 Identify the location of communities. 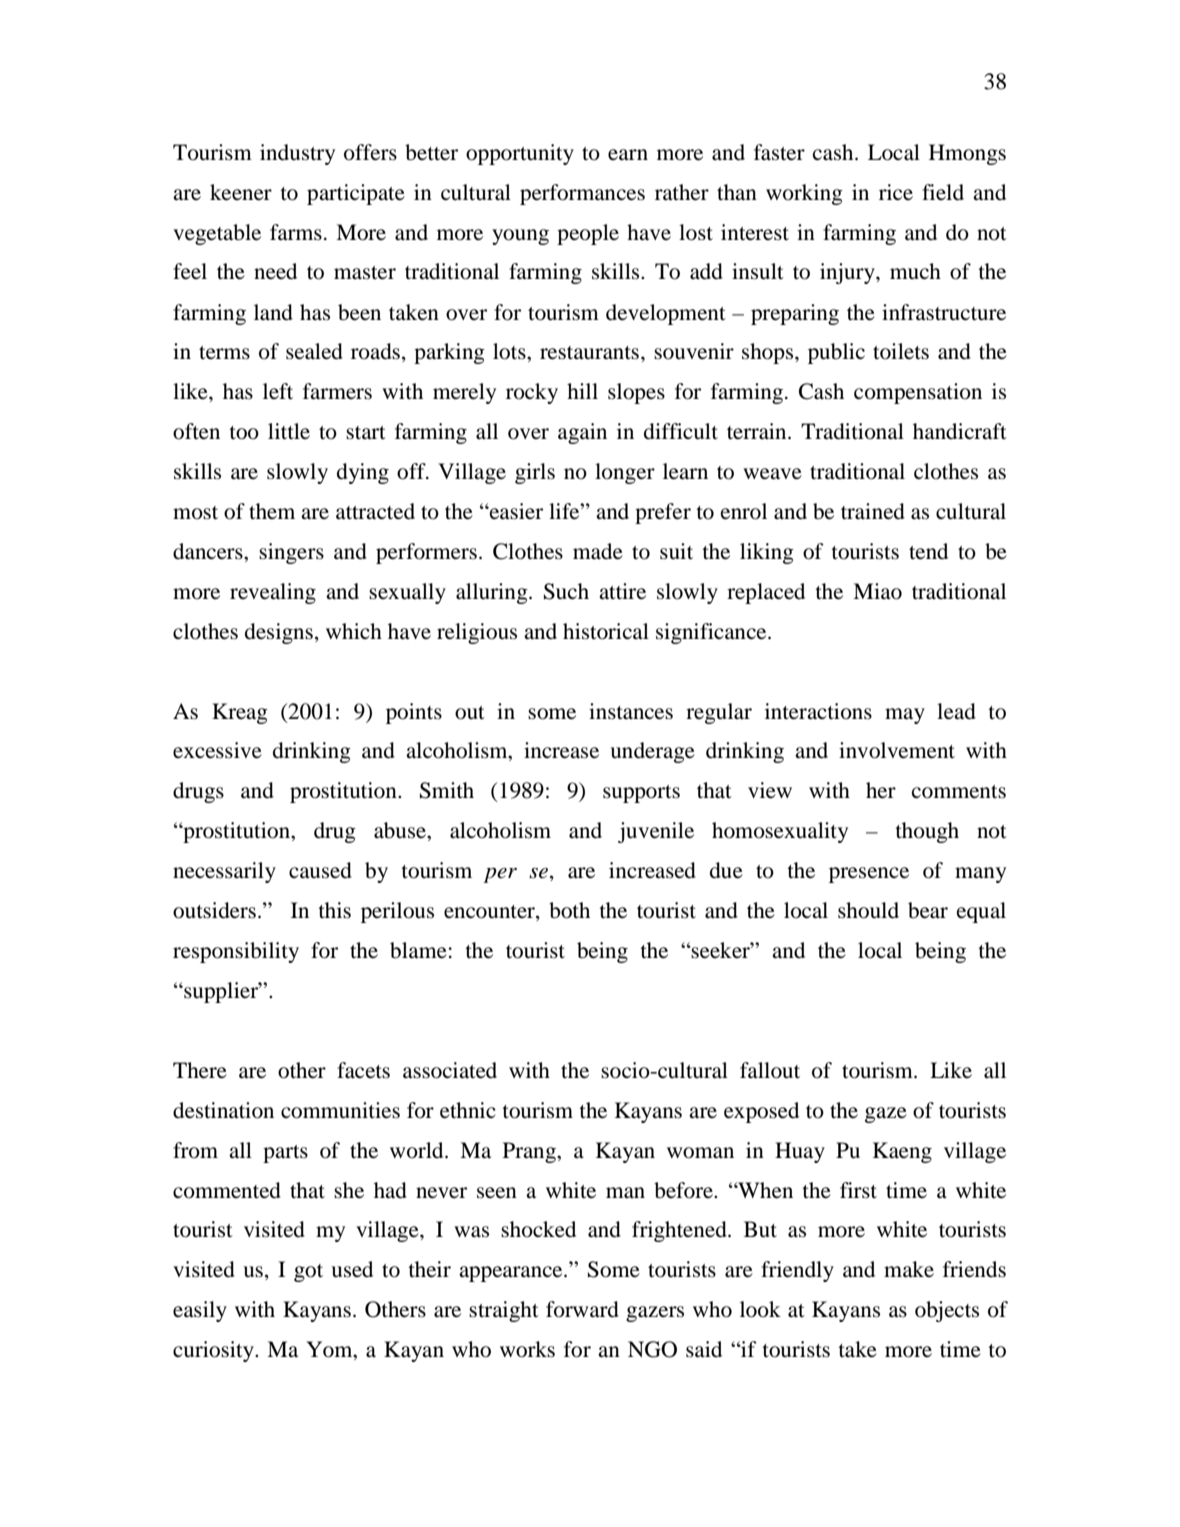
(340, 1110).
